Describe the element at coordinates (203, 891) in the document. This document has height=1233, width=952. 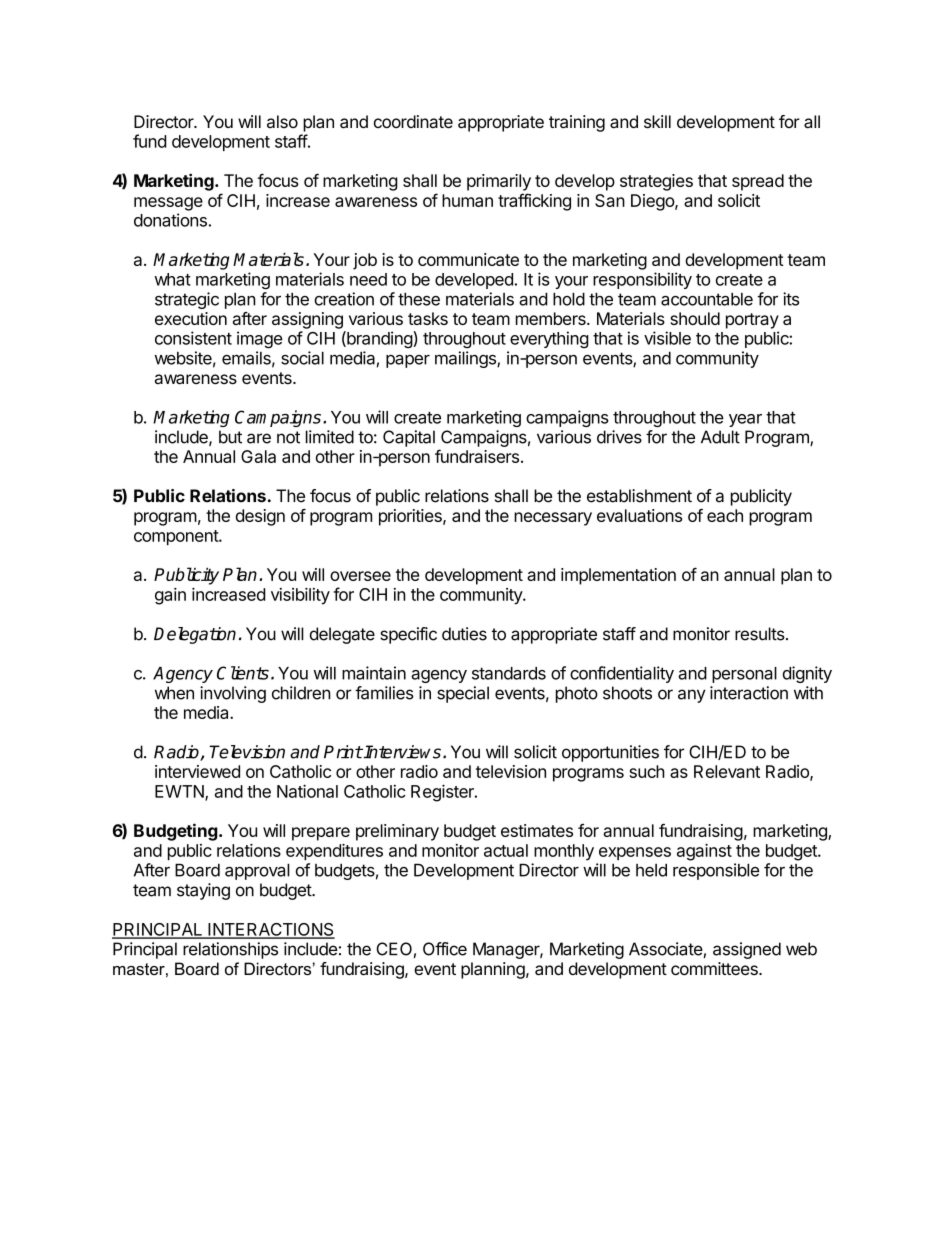
I see `staying` at that location.
